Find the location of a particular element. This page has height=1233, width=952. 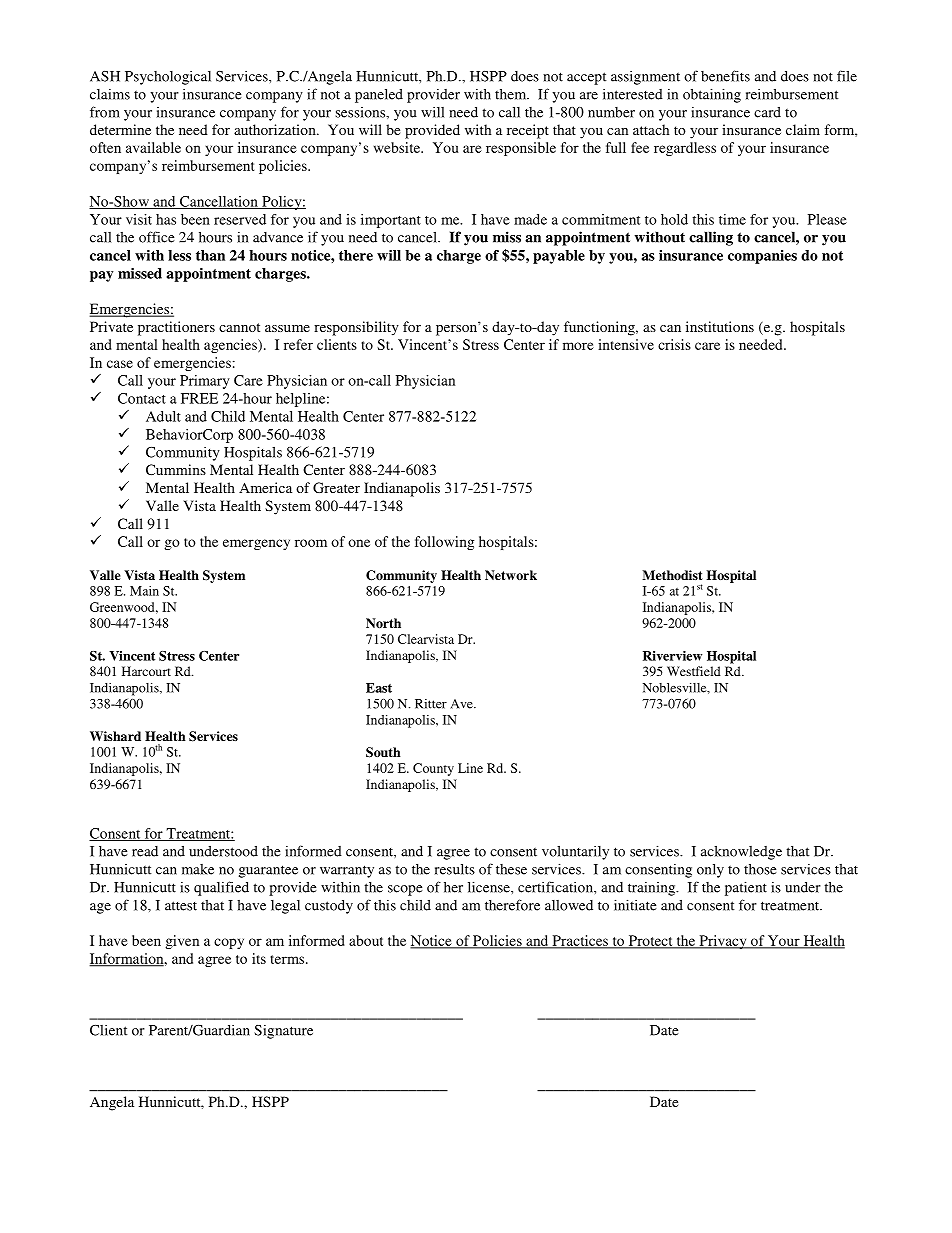

following is located at coordinates (444, 543).
